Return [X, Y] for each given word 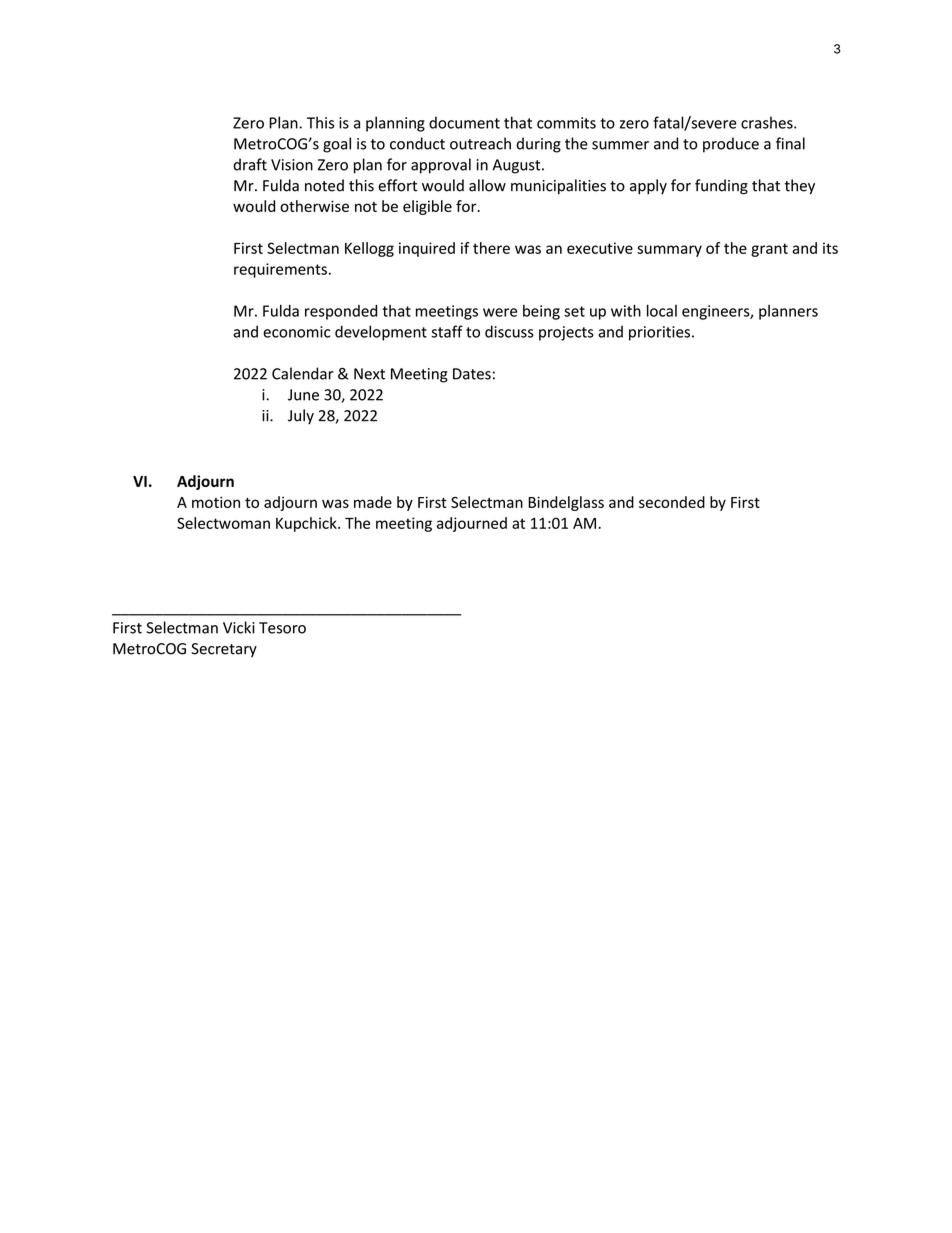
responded [341, 312]
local [662, 310]
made [373, 502]
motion [216, 502]
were [500, 312]
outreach [480, 143]
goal [337, 145]
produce [731, 145]
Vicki [239, 627]
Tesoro [282, 628]
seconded [672, 502]
